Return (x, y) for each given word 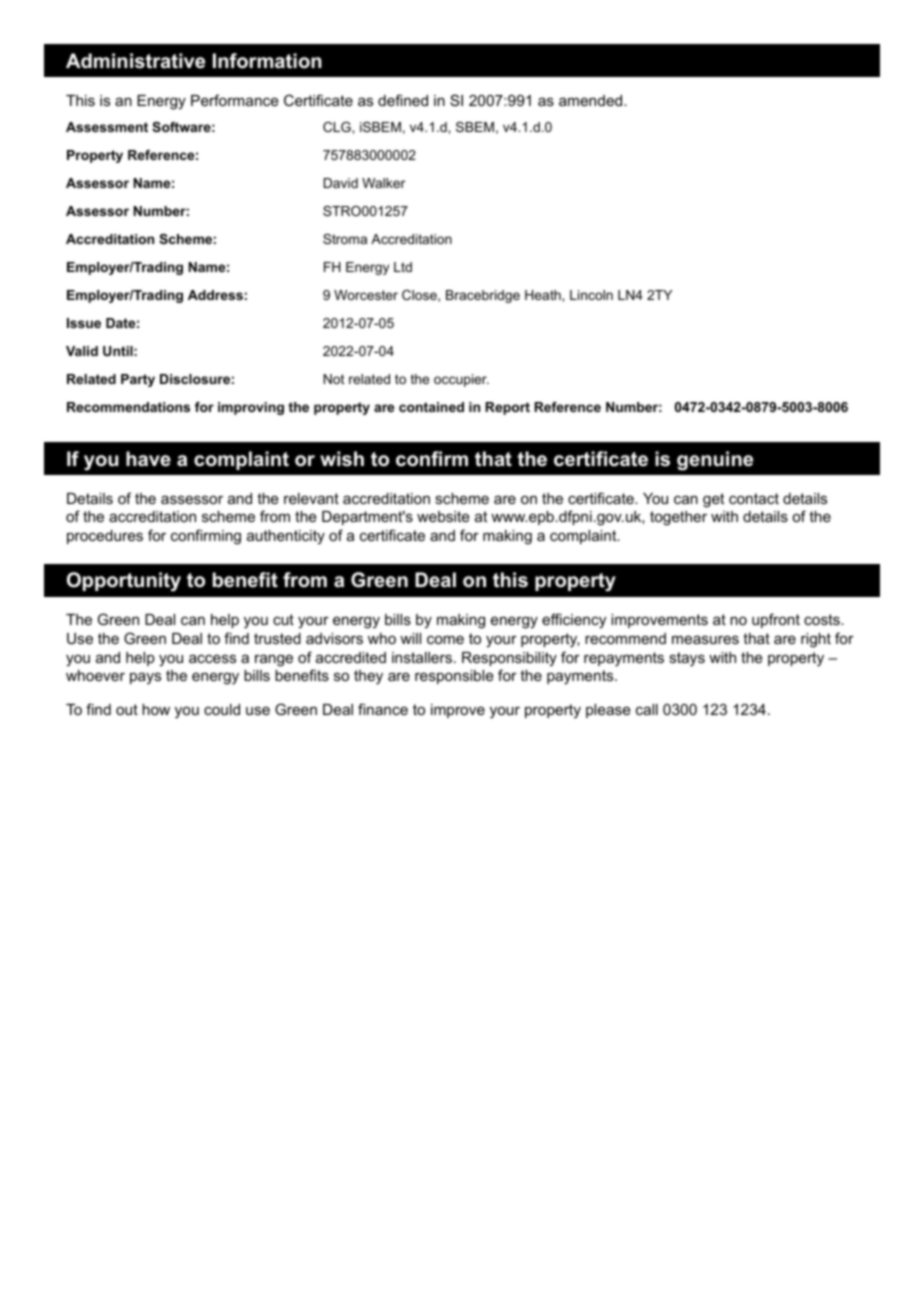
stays (687, 659)
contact (754, 498)
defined (403, 100)
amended (592, 100)
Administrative (135, 61)
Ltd (403, 267)
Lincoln (591, 295)
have (148, 459)
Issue (84, 323)
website (443, 516)
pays (145, 678)
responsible (454, 677)
